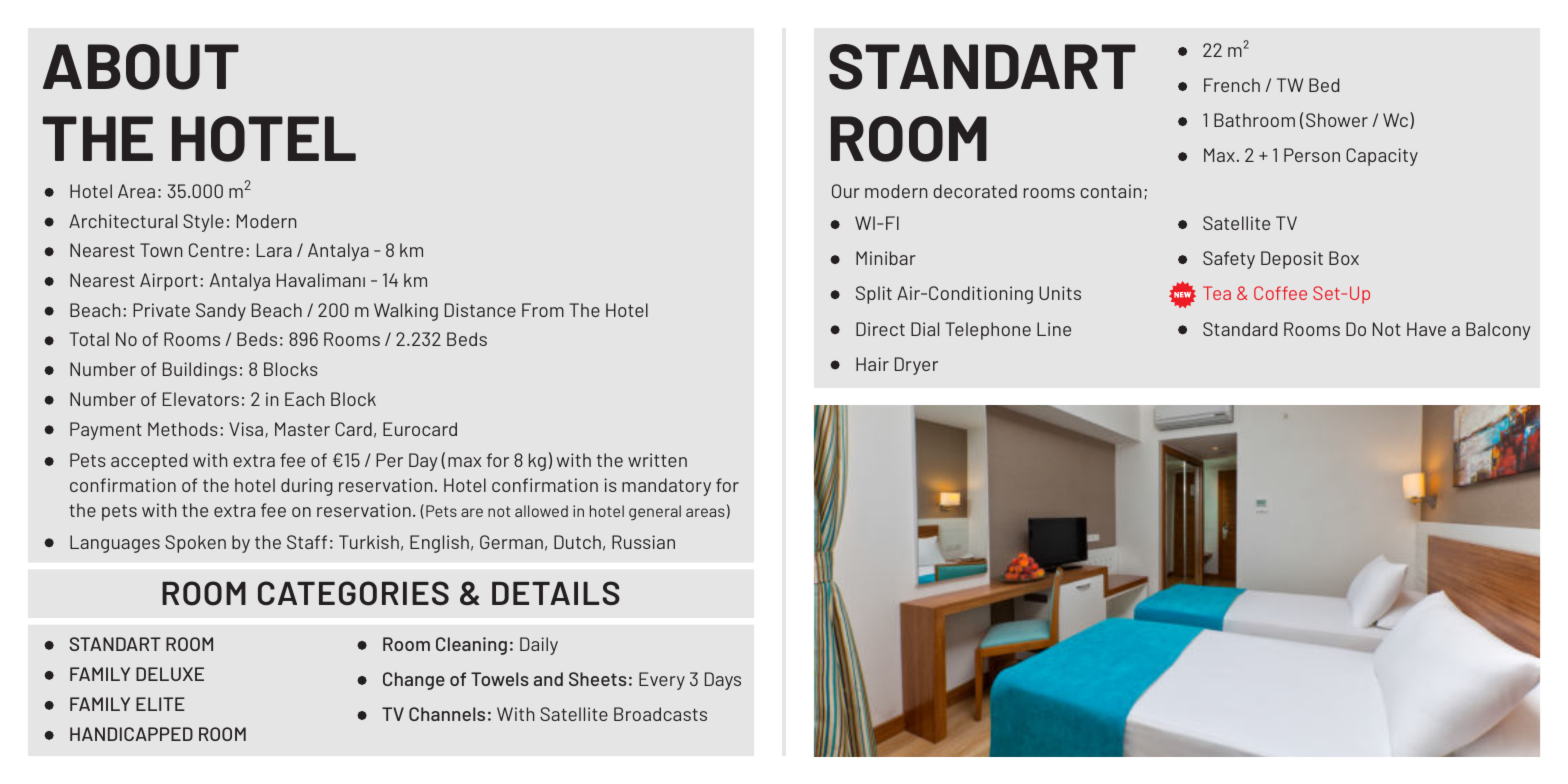 This page has height=784, width=1568. I want to click on Coffee, so click(1280, 293).
